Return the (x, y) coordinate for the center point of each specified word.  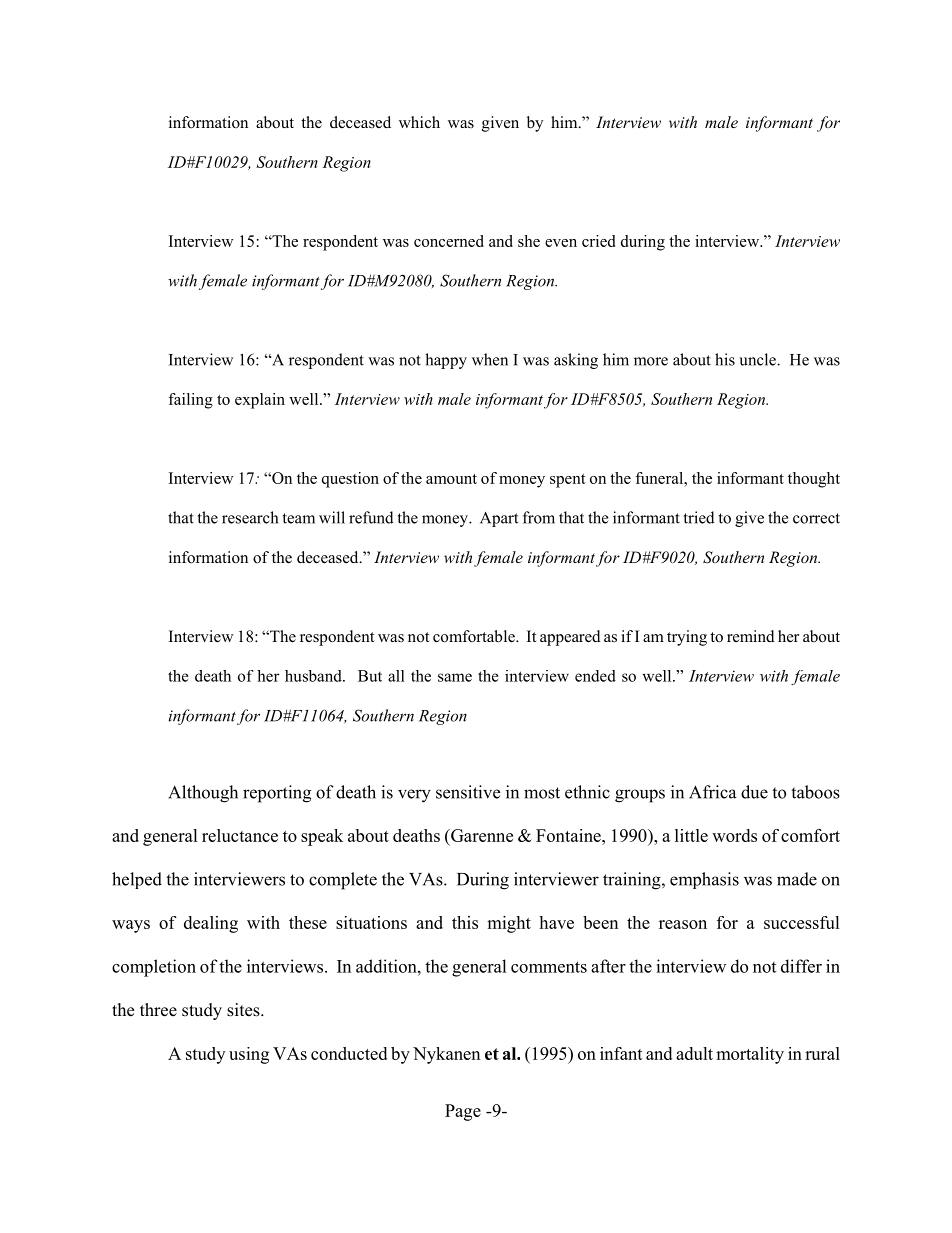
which (419, 122)
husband (314, 676)
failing (190, 401)
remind (751, 636)
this (465, 922)
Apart (499, 519)
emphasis (704, 880)
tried (699, 517)
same (455, 677)
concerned (449, 241)
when (490, 359)
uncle (758, 359)
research (250, 517)
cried (598, 241)
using (249, 1055)
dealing (211, 924)
